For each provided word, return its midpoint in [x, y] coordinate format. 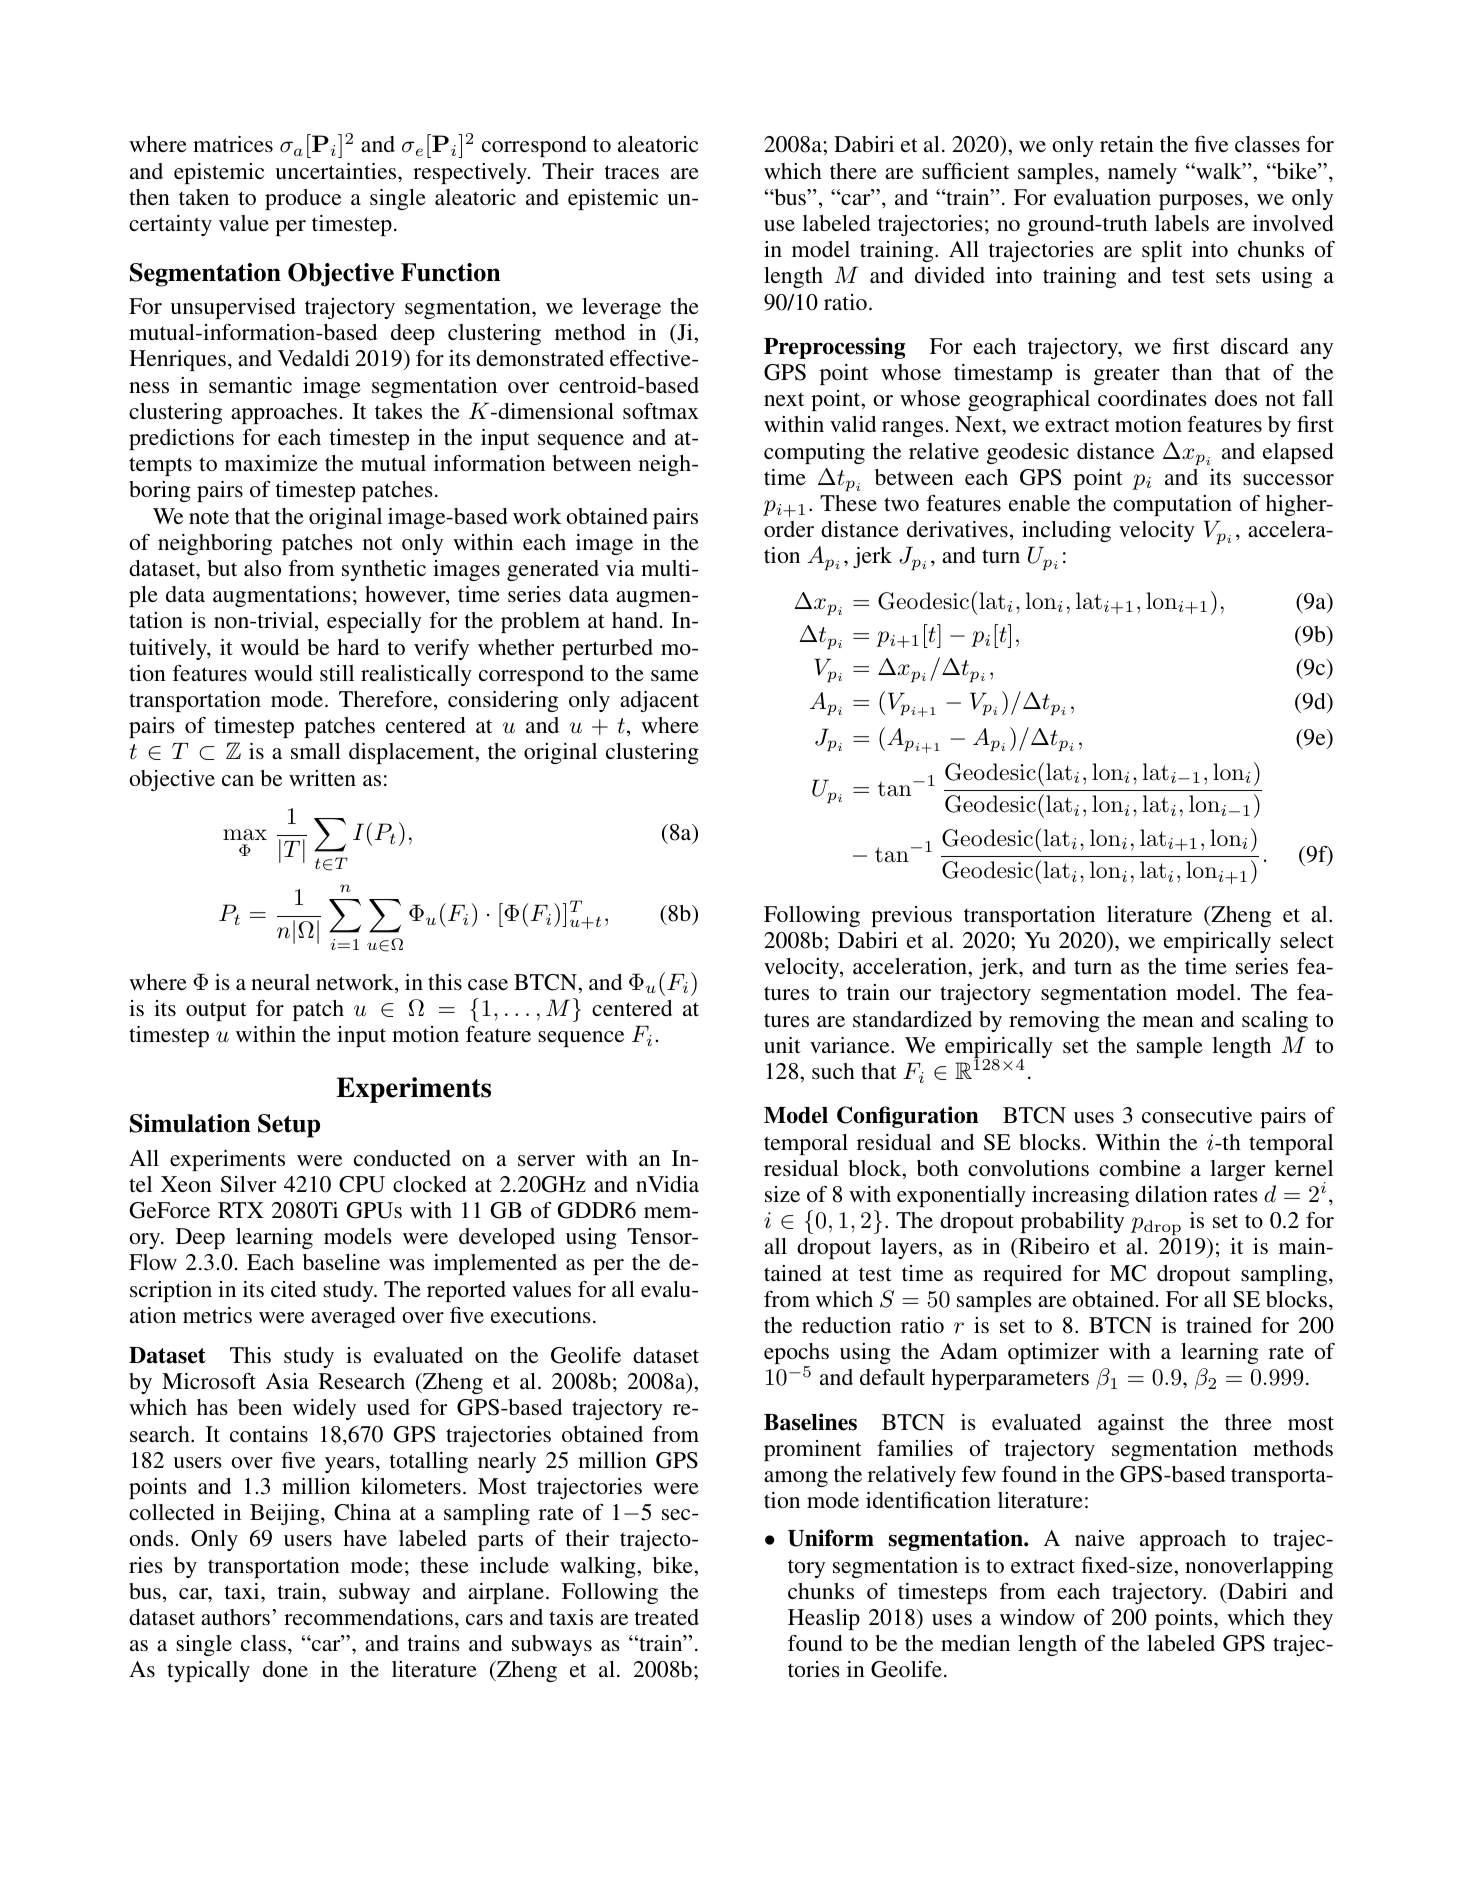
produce [303, 199]
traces [632, 172]
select [1307, 940]
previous [911, 916]
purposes [1202, 202]
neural [280, 982]
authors [235, 1617]
